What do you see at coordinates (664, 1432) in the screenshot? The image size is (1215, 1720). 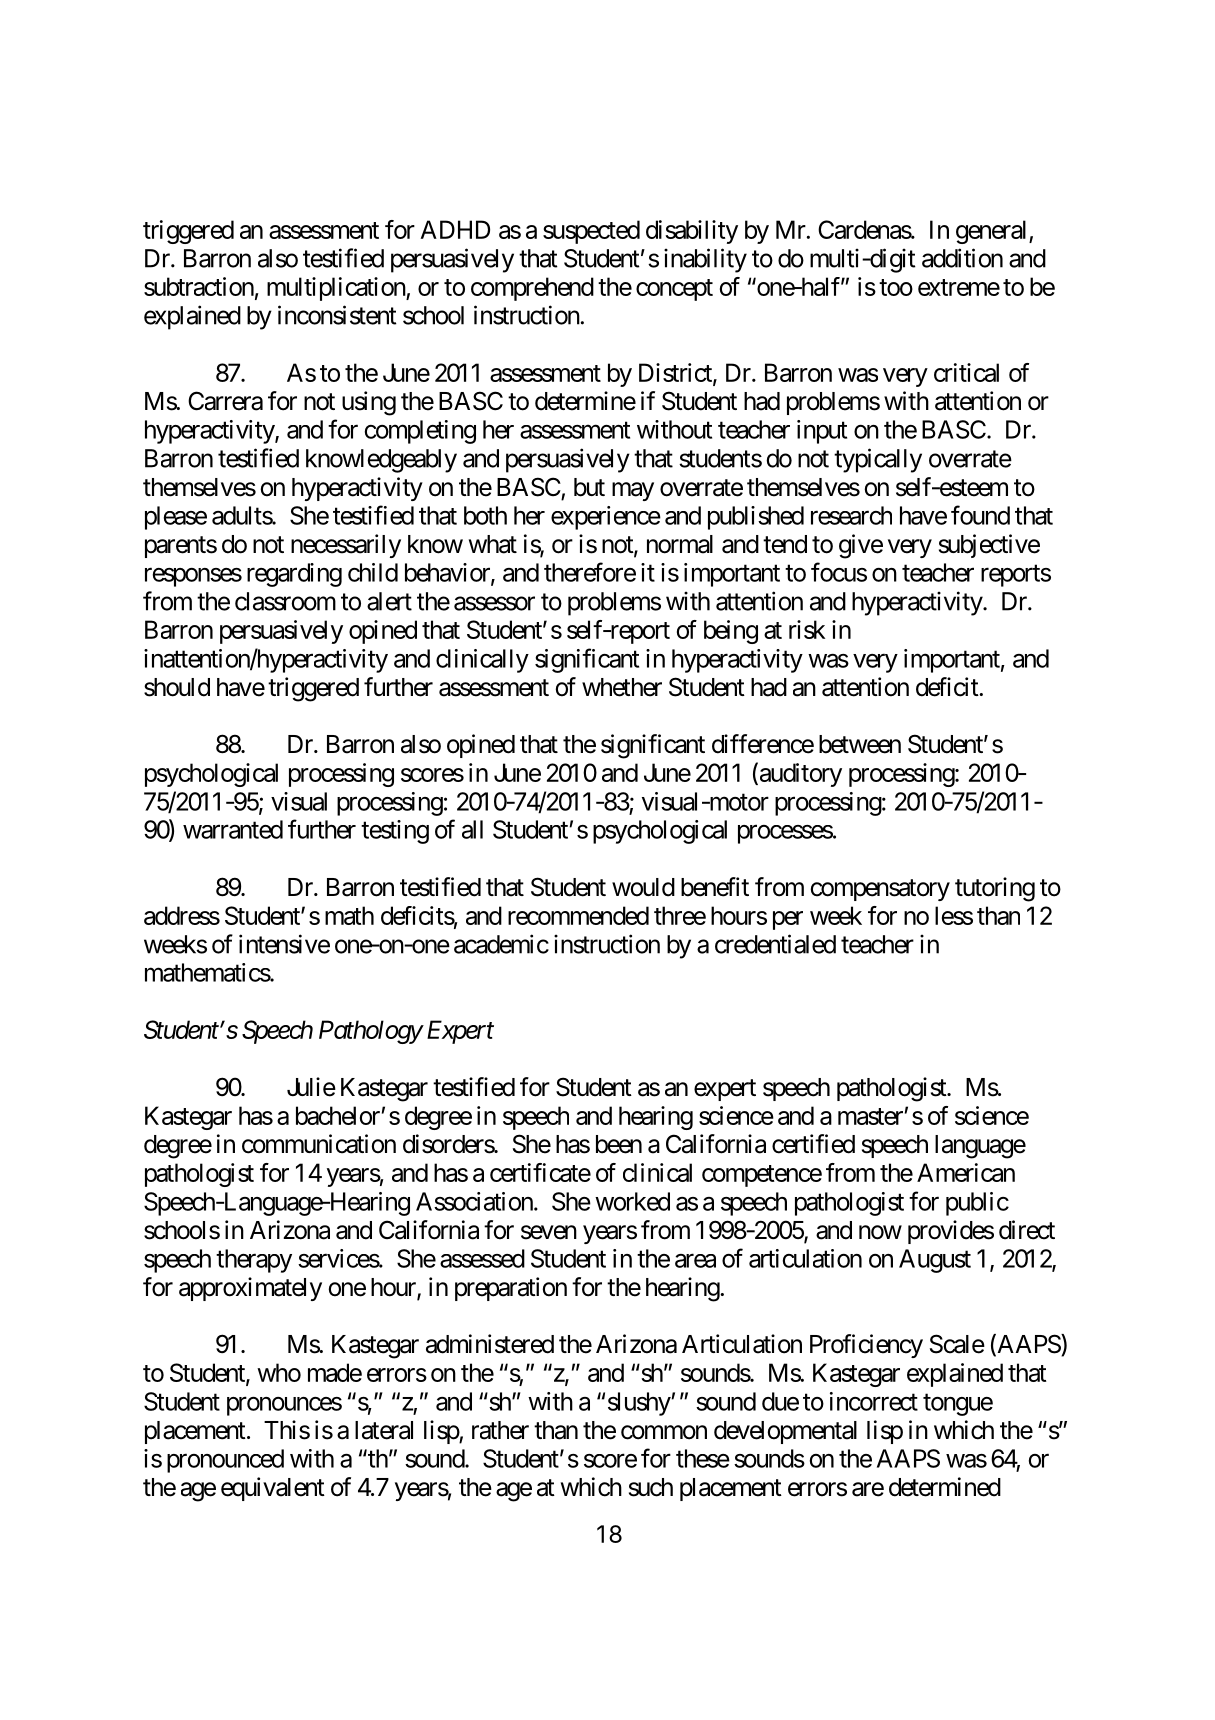 I see `common` at bounding box center [664, 1432].
